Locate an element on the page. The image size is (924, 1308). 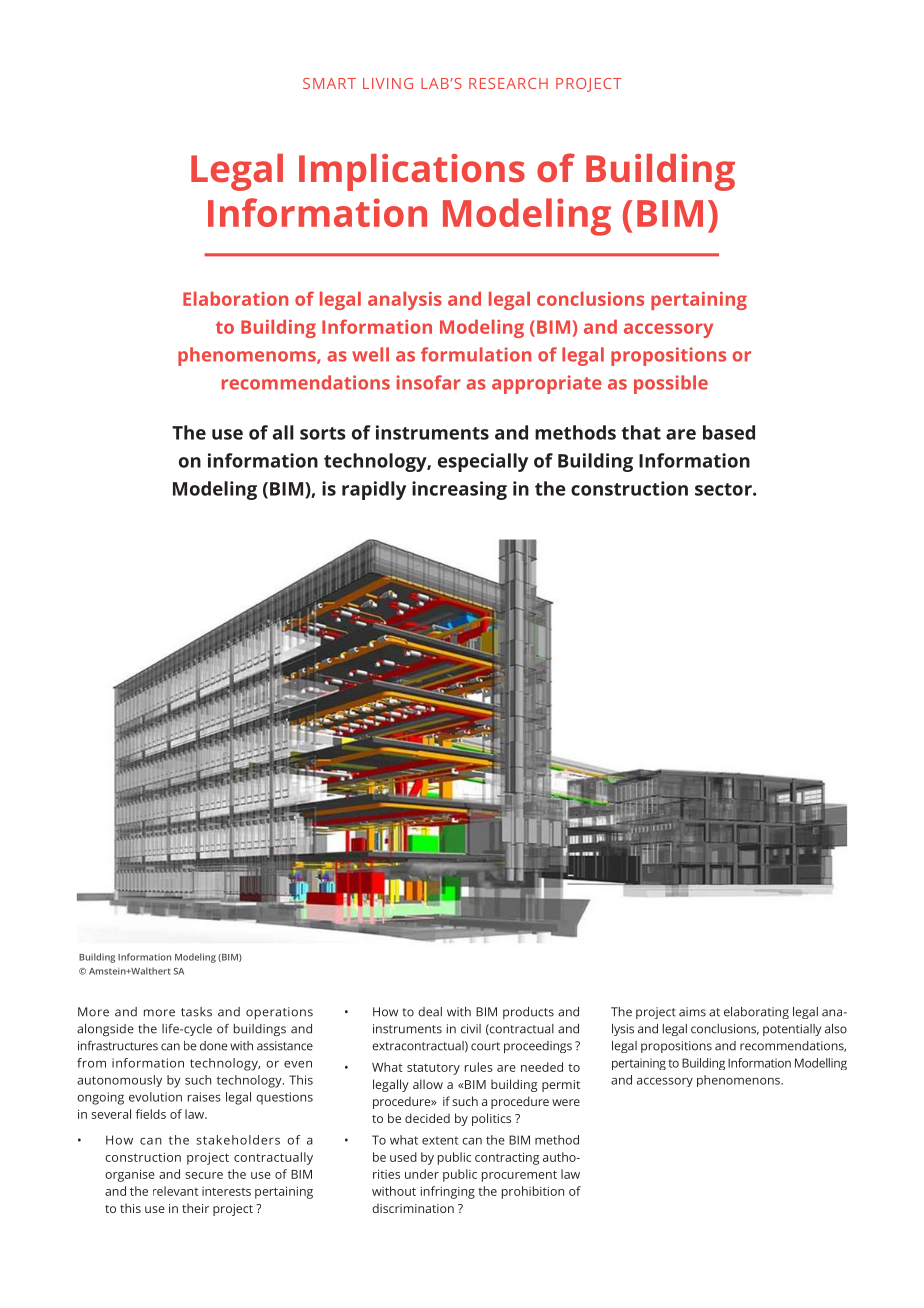
Implications is located at coordinates (412, 172).
